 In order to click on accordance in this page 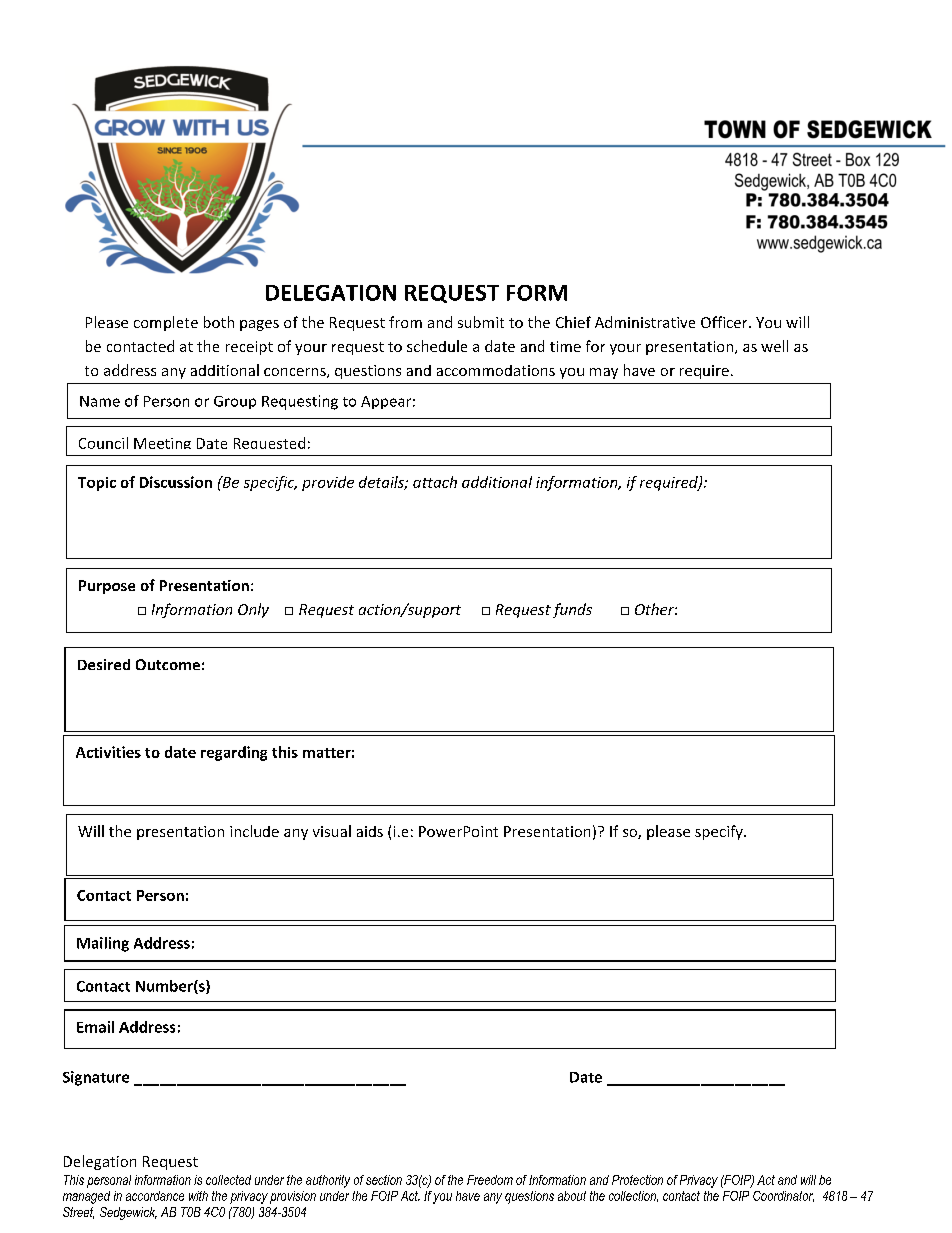, I will do `click(155, 1196)`.
